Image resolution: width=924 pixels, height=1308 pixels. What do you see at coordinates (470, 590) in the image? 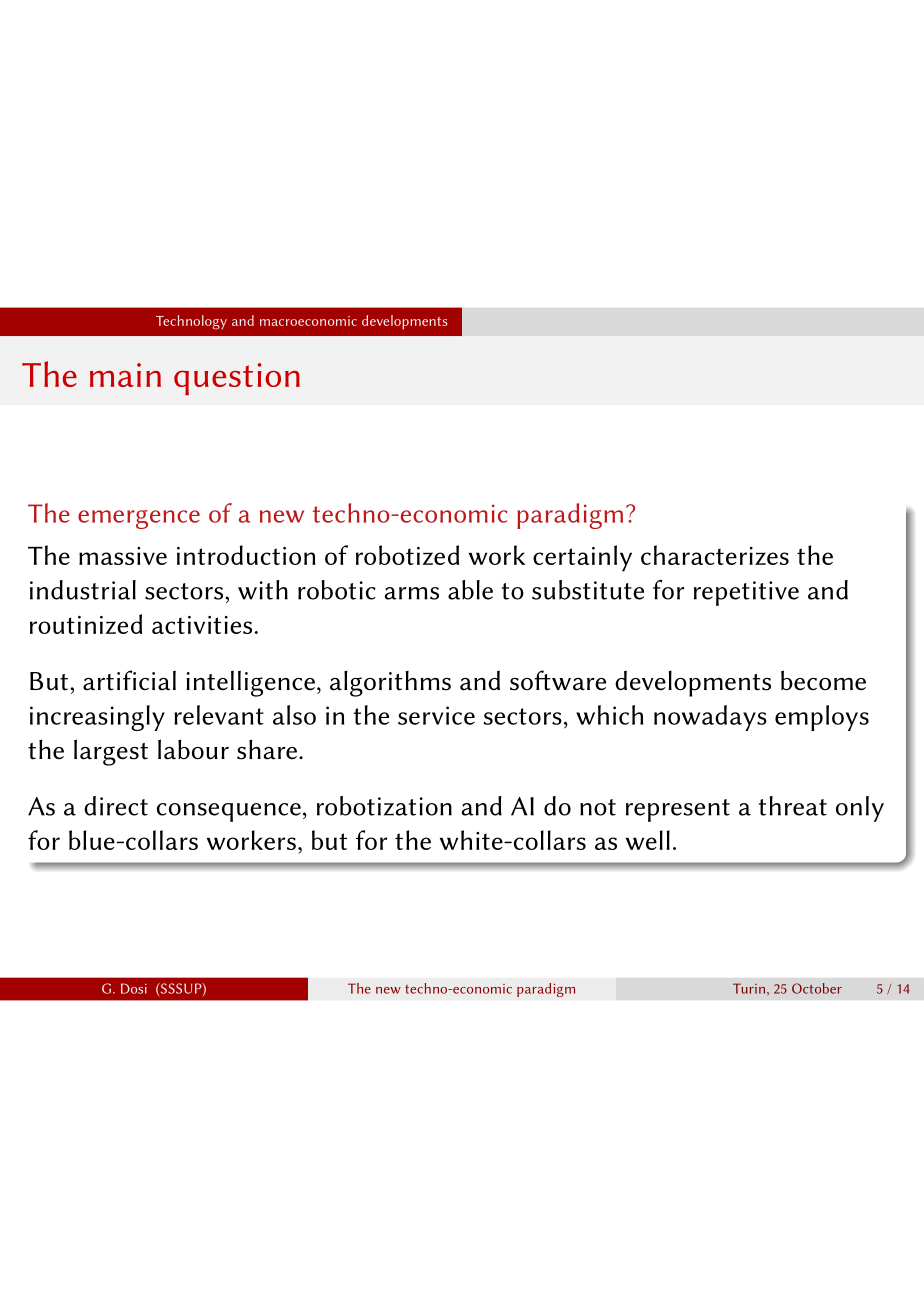
I see `able` at bounding box center [470, 590].
